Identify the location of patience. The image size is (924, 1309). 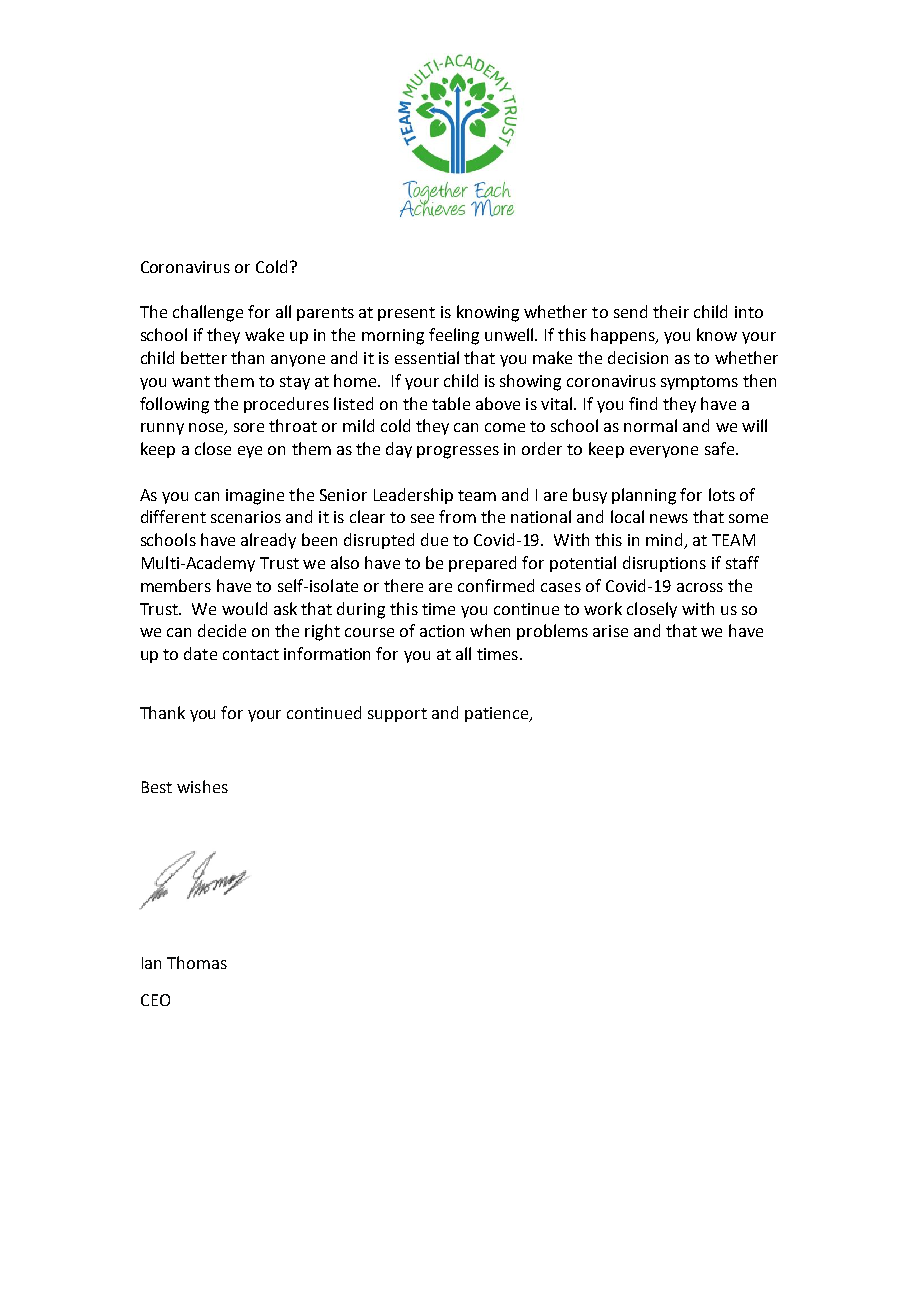
(498, 714).
